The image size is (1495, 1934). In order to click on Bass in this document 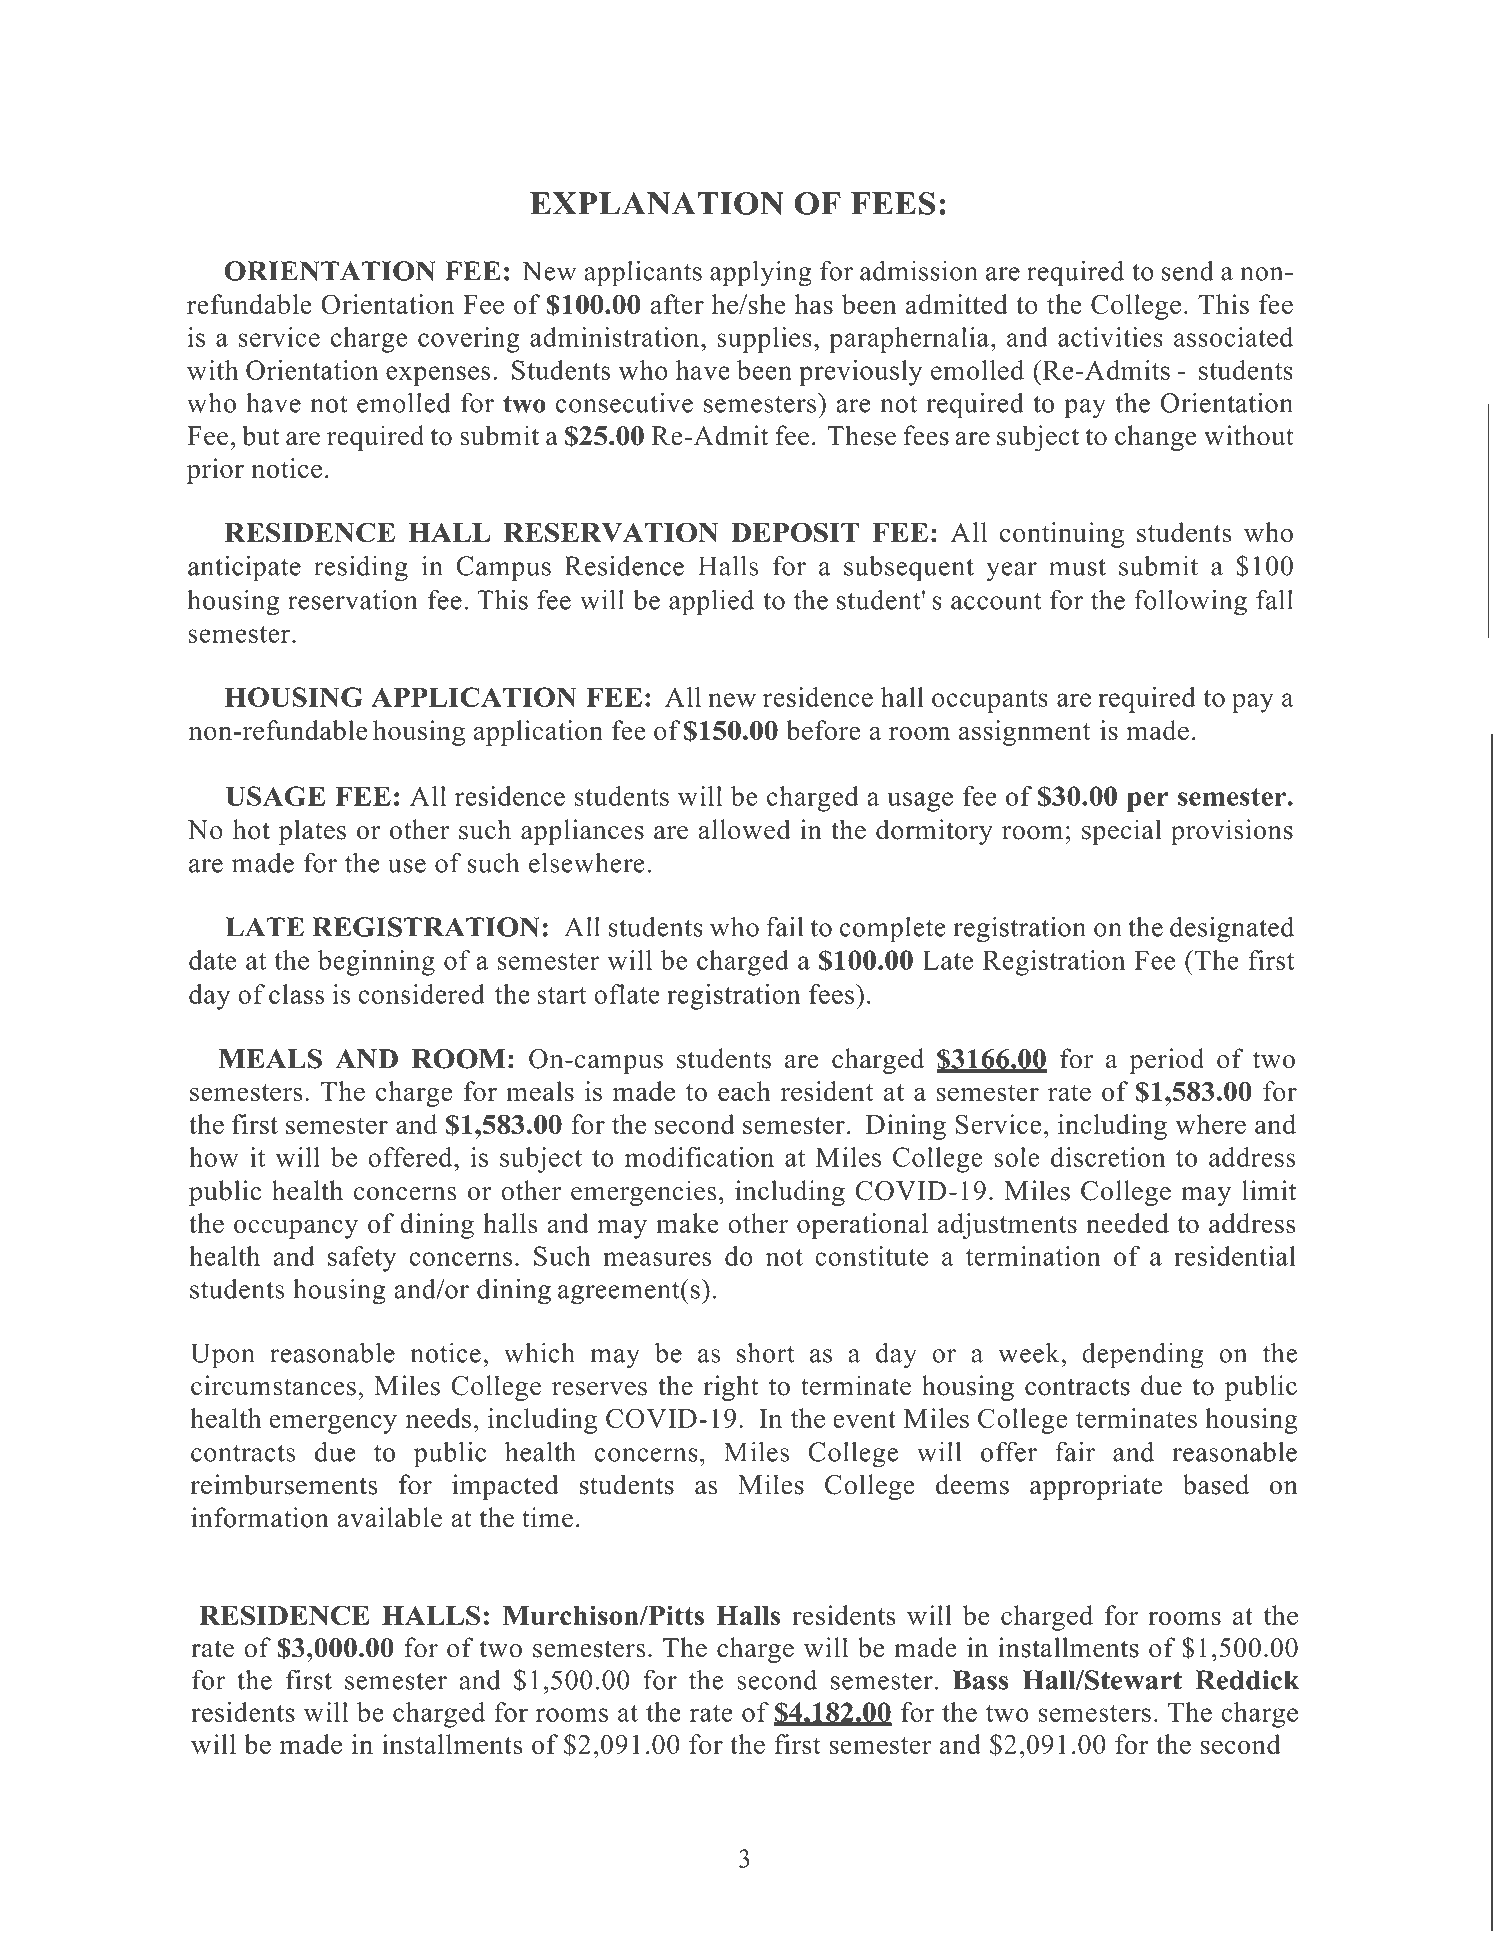, I will do `click(981, 1680)`.
